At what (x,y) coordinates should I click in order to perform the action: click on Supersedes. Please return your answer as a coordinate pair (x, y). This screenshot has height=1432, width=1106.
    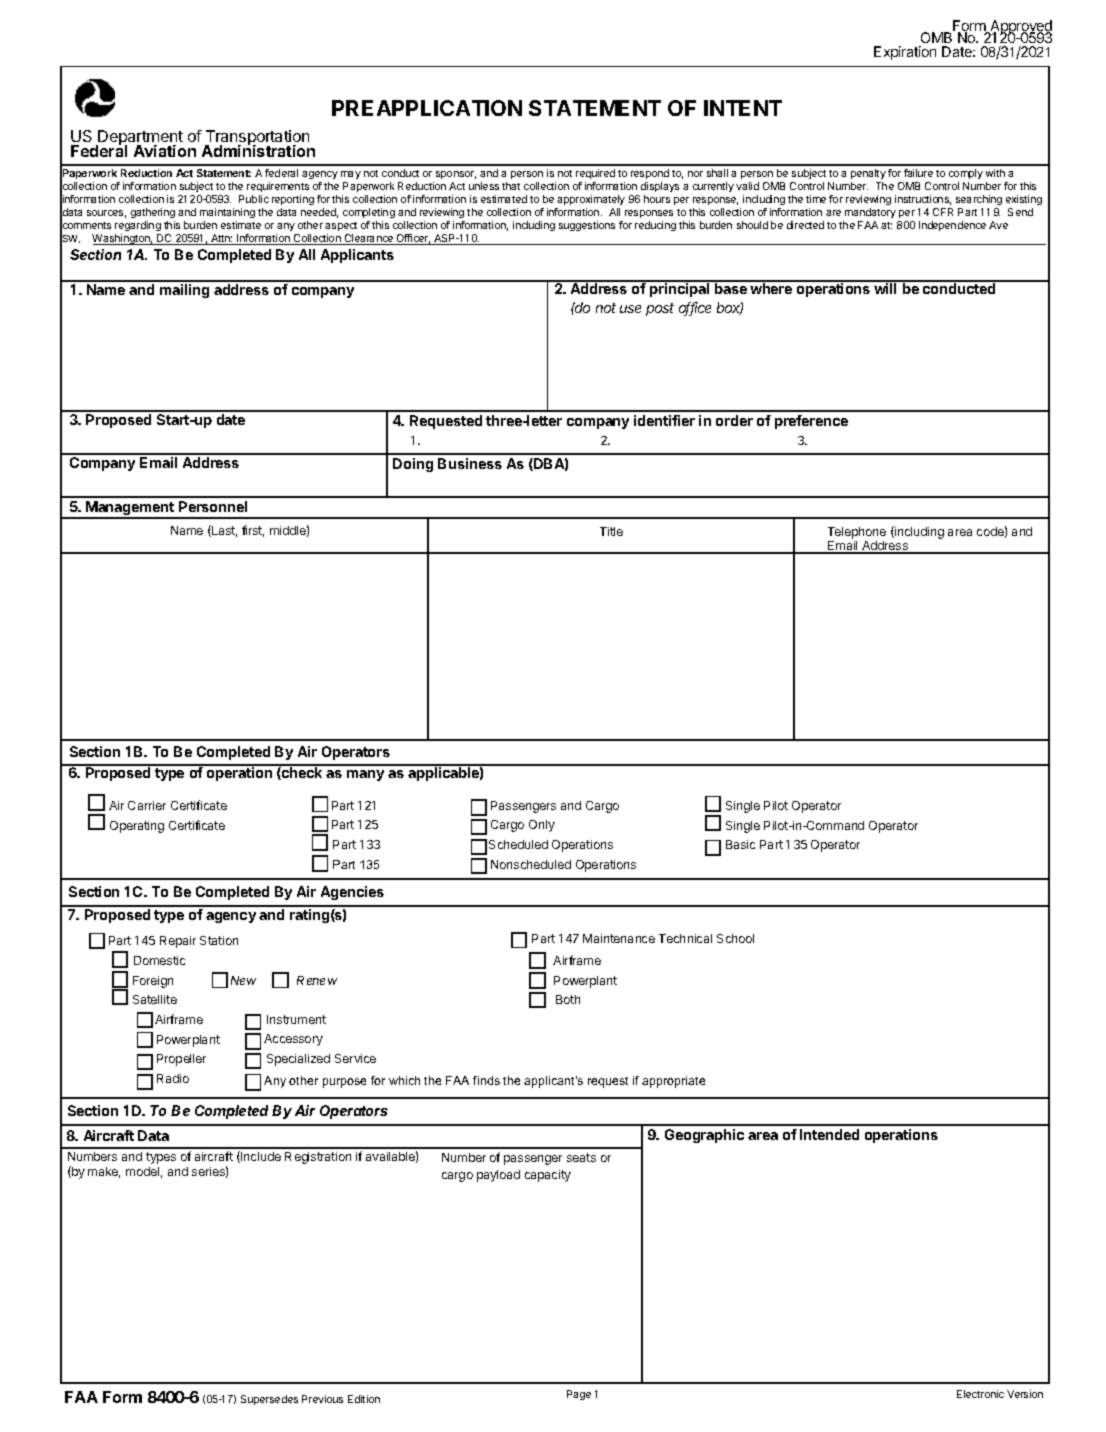
    Looking at the image, I should click on (269, 1400).
